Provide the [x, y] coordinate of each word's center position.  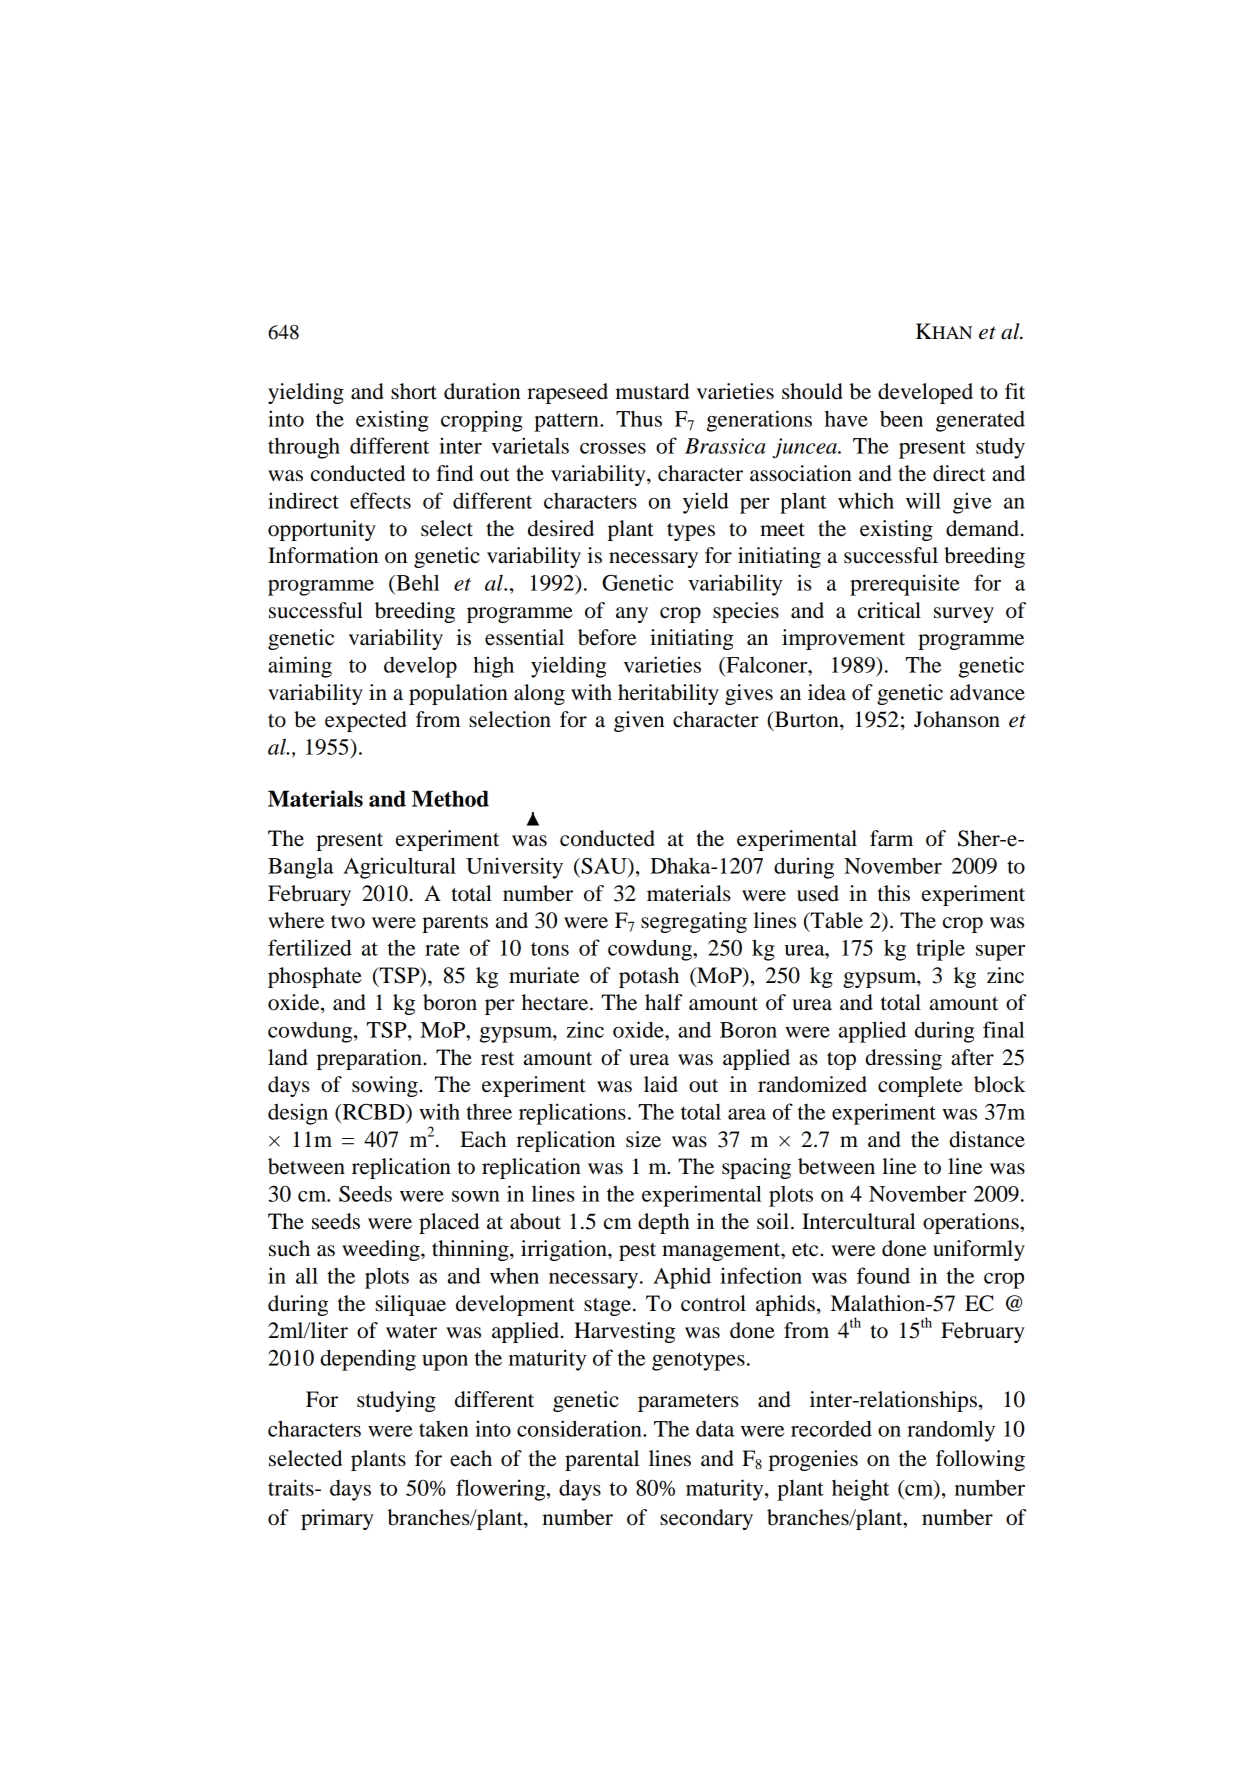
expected [366, 721]
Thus [639, 418]
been [901, 419]
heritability [668, 694]
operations [972, 1223]
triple [940, 950]
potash [649, 977]
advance [987, 692]
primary [337, 1519]
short [414, 391]
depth [664, 1223]
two [348, 922]
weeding [382, 1250]
